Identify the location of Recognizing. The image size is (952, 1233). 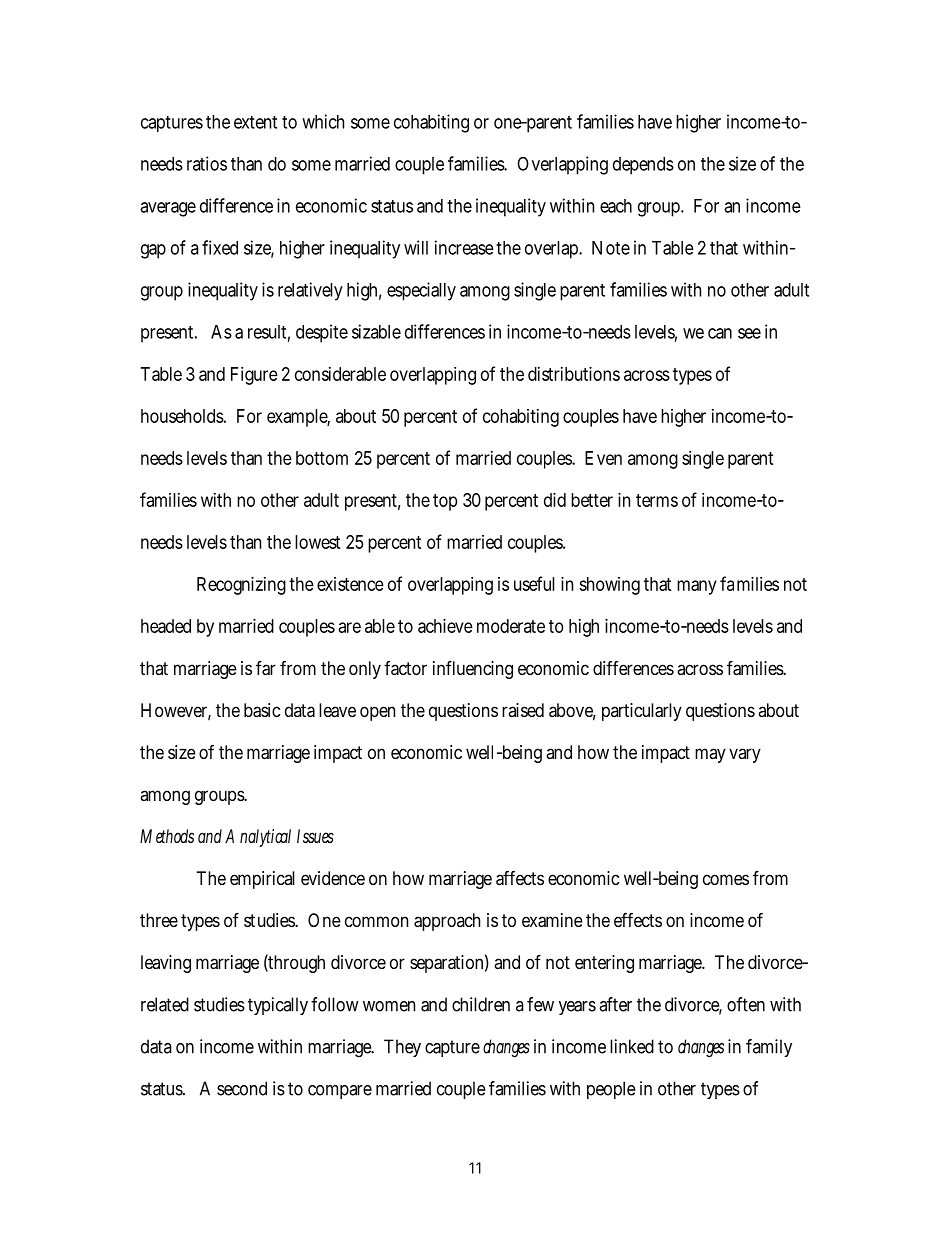
(241, 586).
